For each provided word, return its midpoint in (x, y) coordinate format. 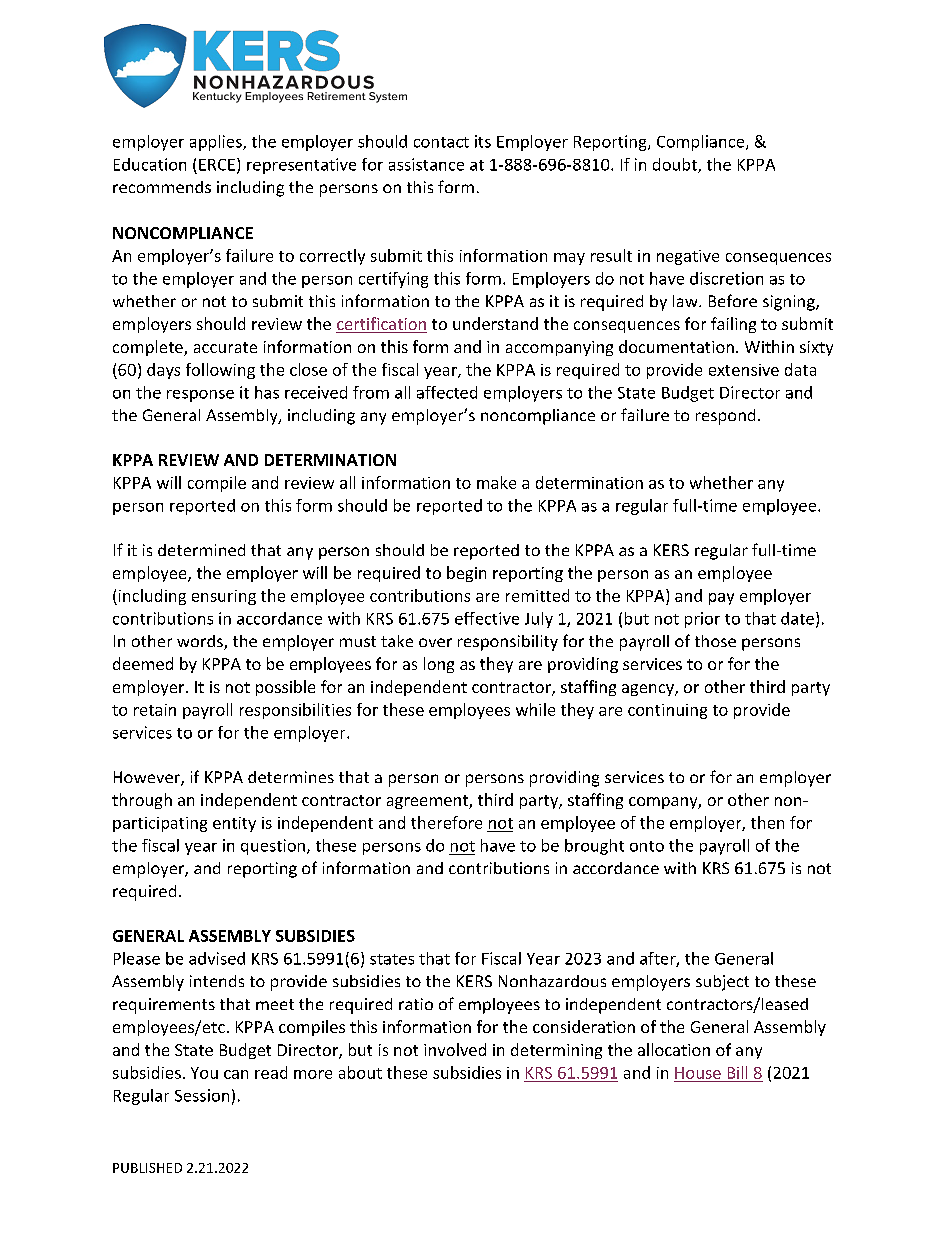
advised (217, 958)
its (483, 141)
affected (447, 392)
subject (722, 983)
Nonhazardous (552, 981)
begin (466, 574)
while (535, 709)
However (148, 778)
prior (702, 620)
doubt (676, 165)
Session (202, 1095)
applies (217, 143)
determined (201, 550)
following (220, 371)
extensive (744, 370)
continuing (667, 711)
